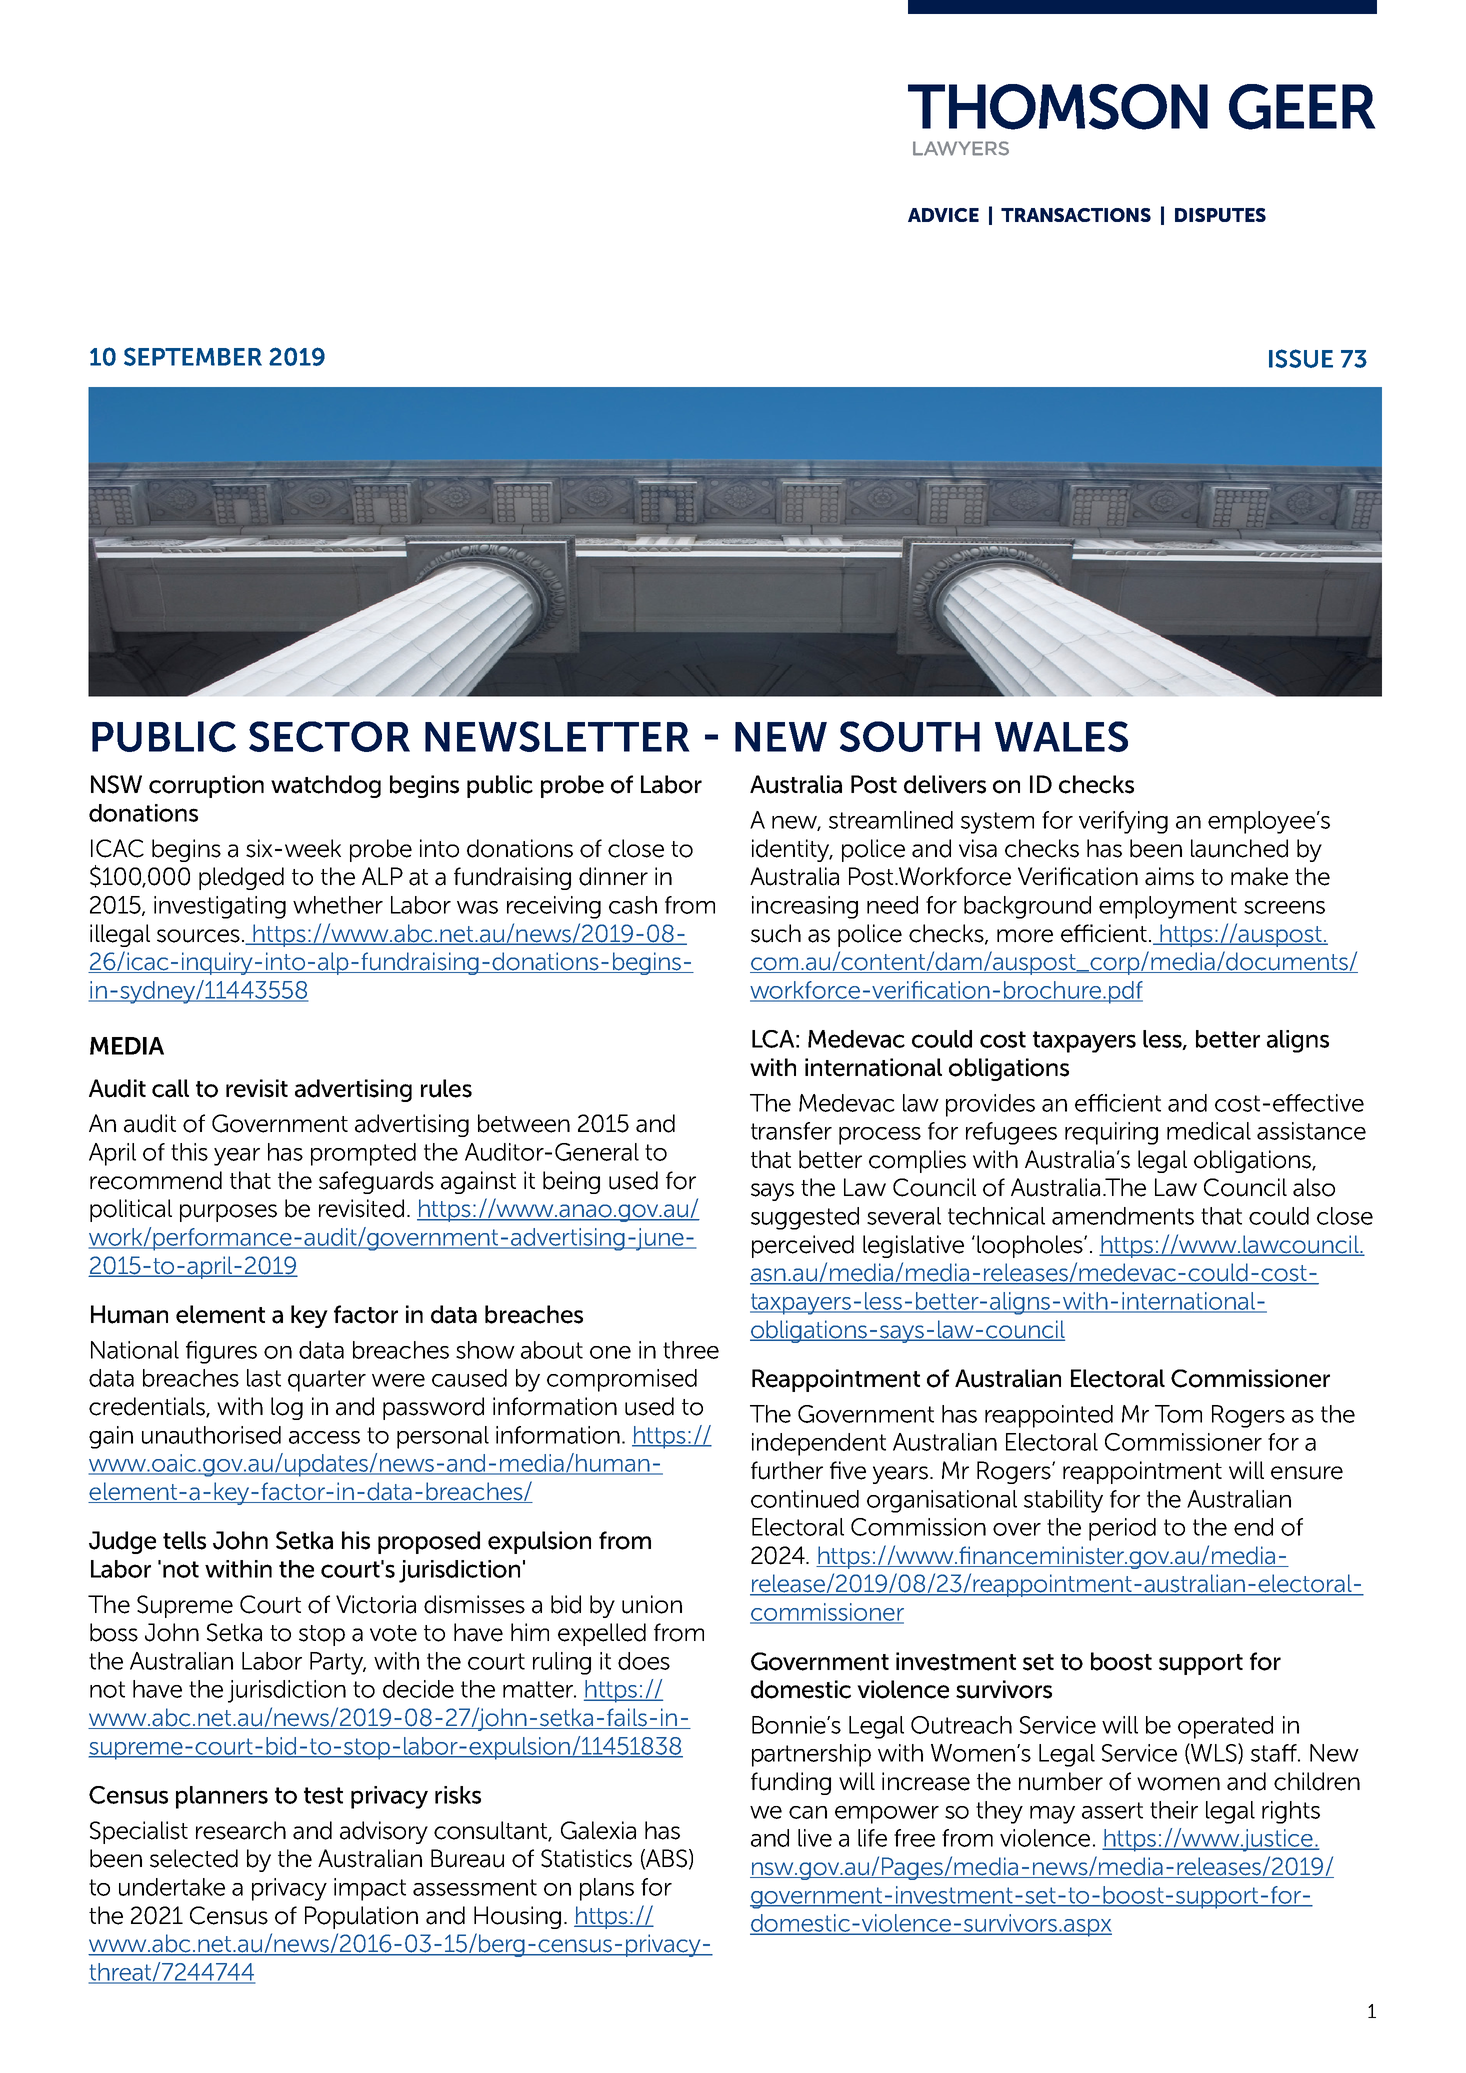 The width and height of the image is (1466, 2073). What do you see at coordinates (1220, 215) in the image?
I see `DISPUTES` at bounding box center [1220, 215].
